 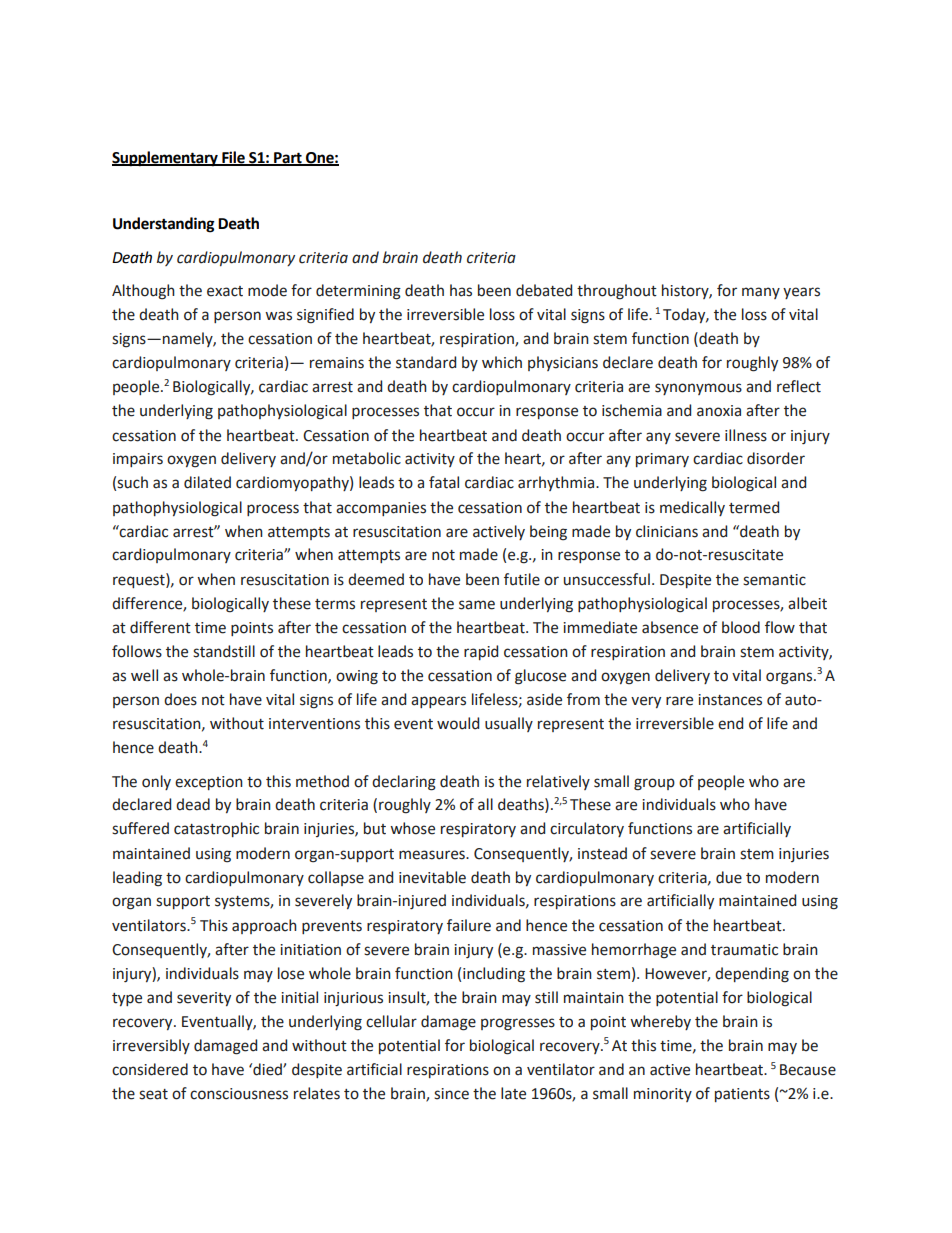 What do you see at coordinates (160, 627) in the page?
I see `different` at bounding box center [160, 627].
